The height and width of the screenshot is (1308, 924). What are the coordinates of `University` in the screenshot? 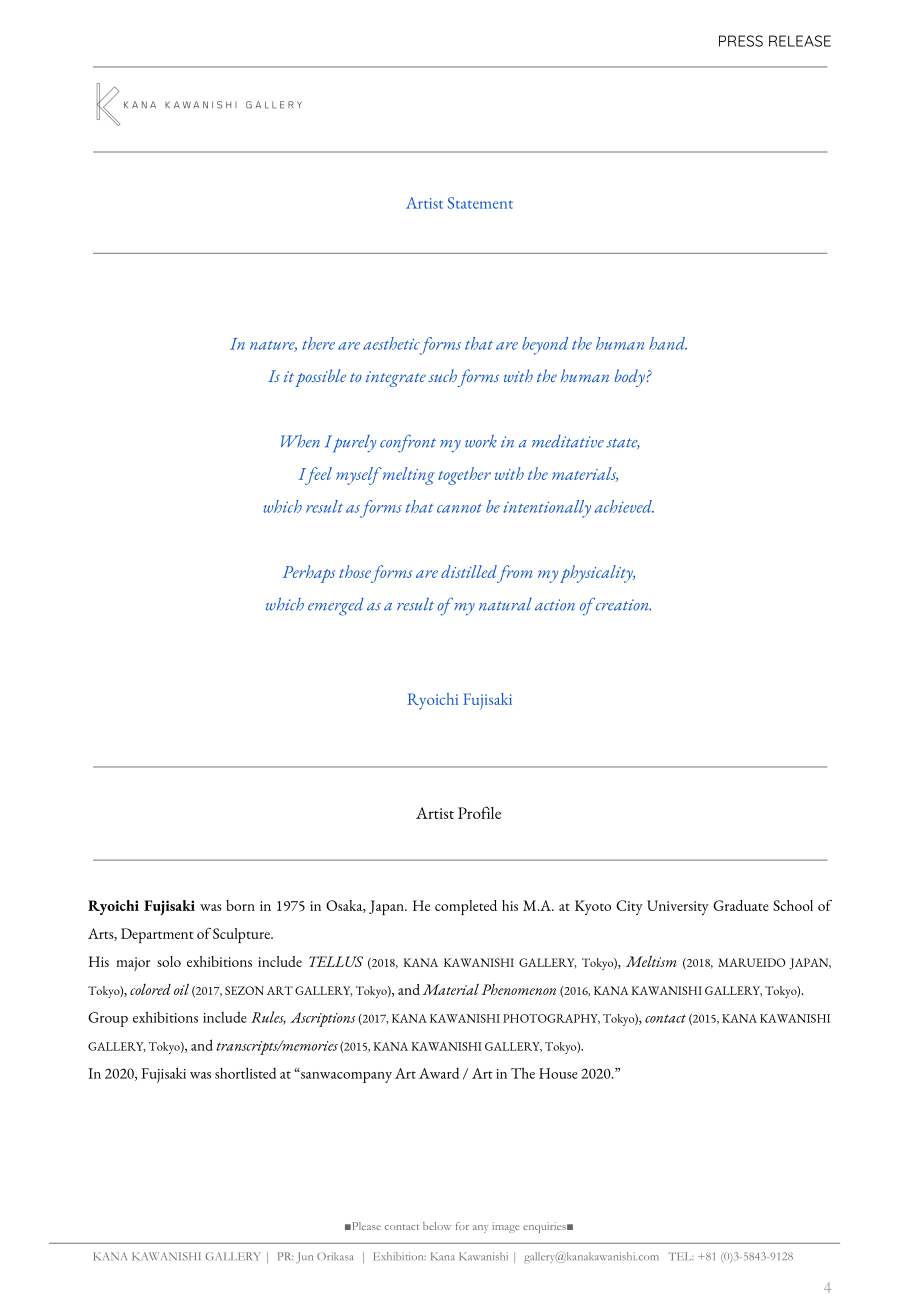 It's located at (678, 907).
